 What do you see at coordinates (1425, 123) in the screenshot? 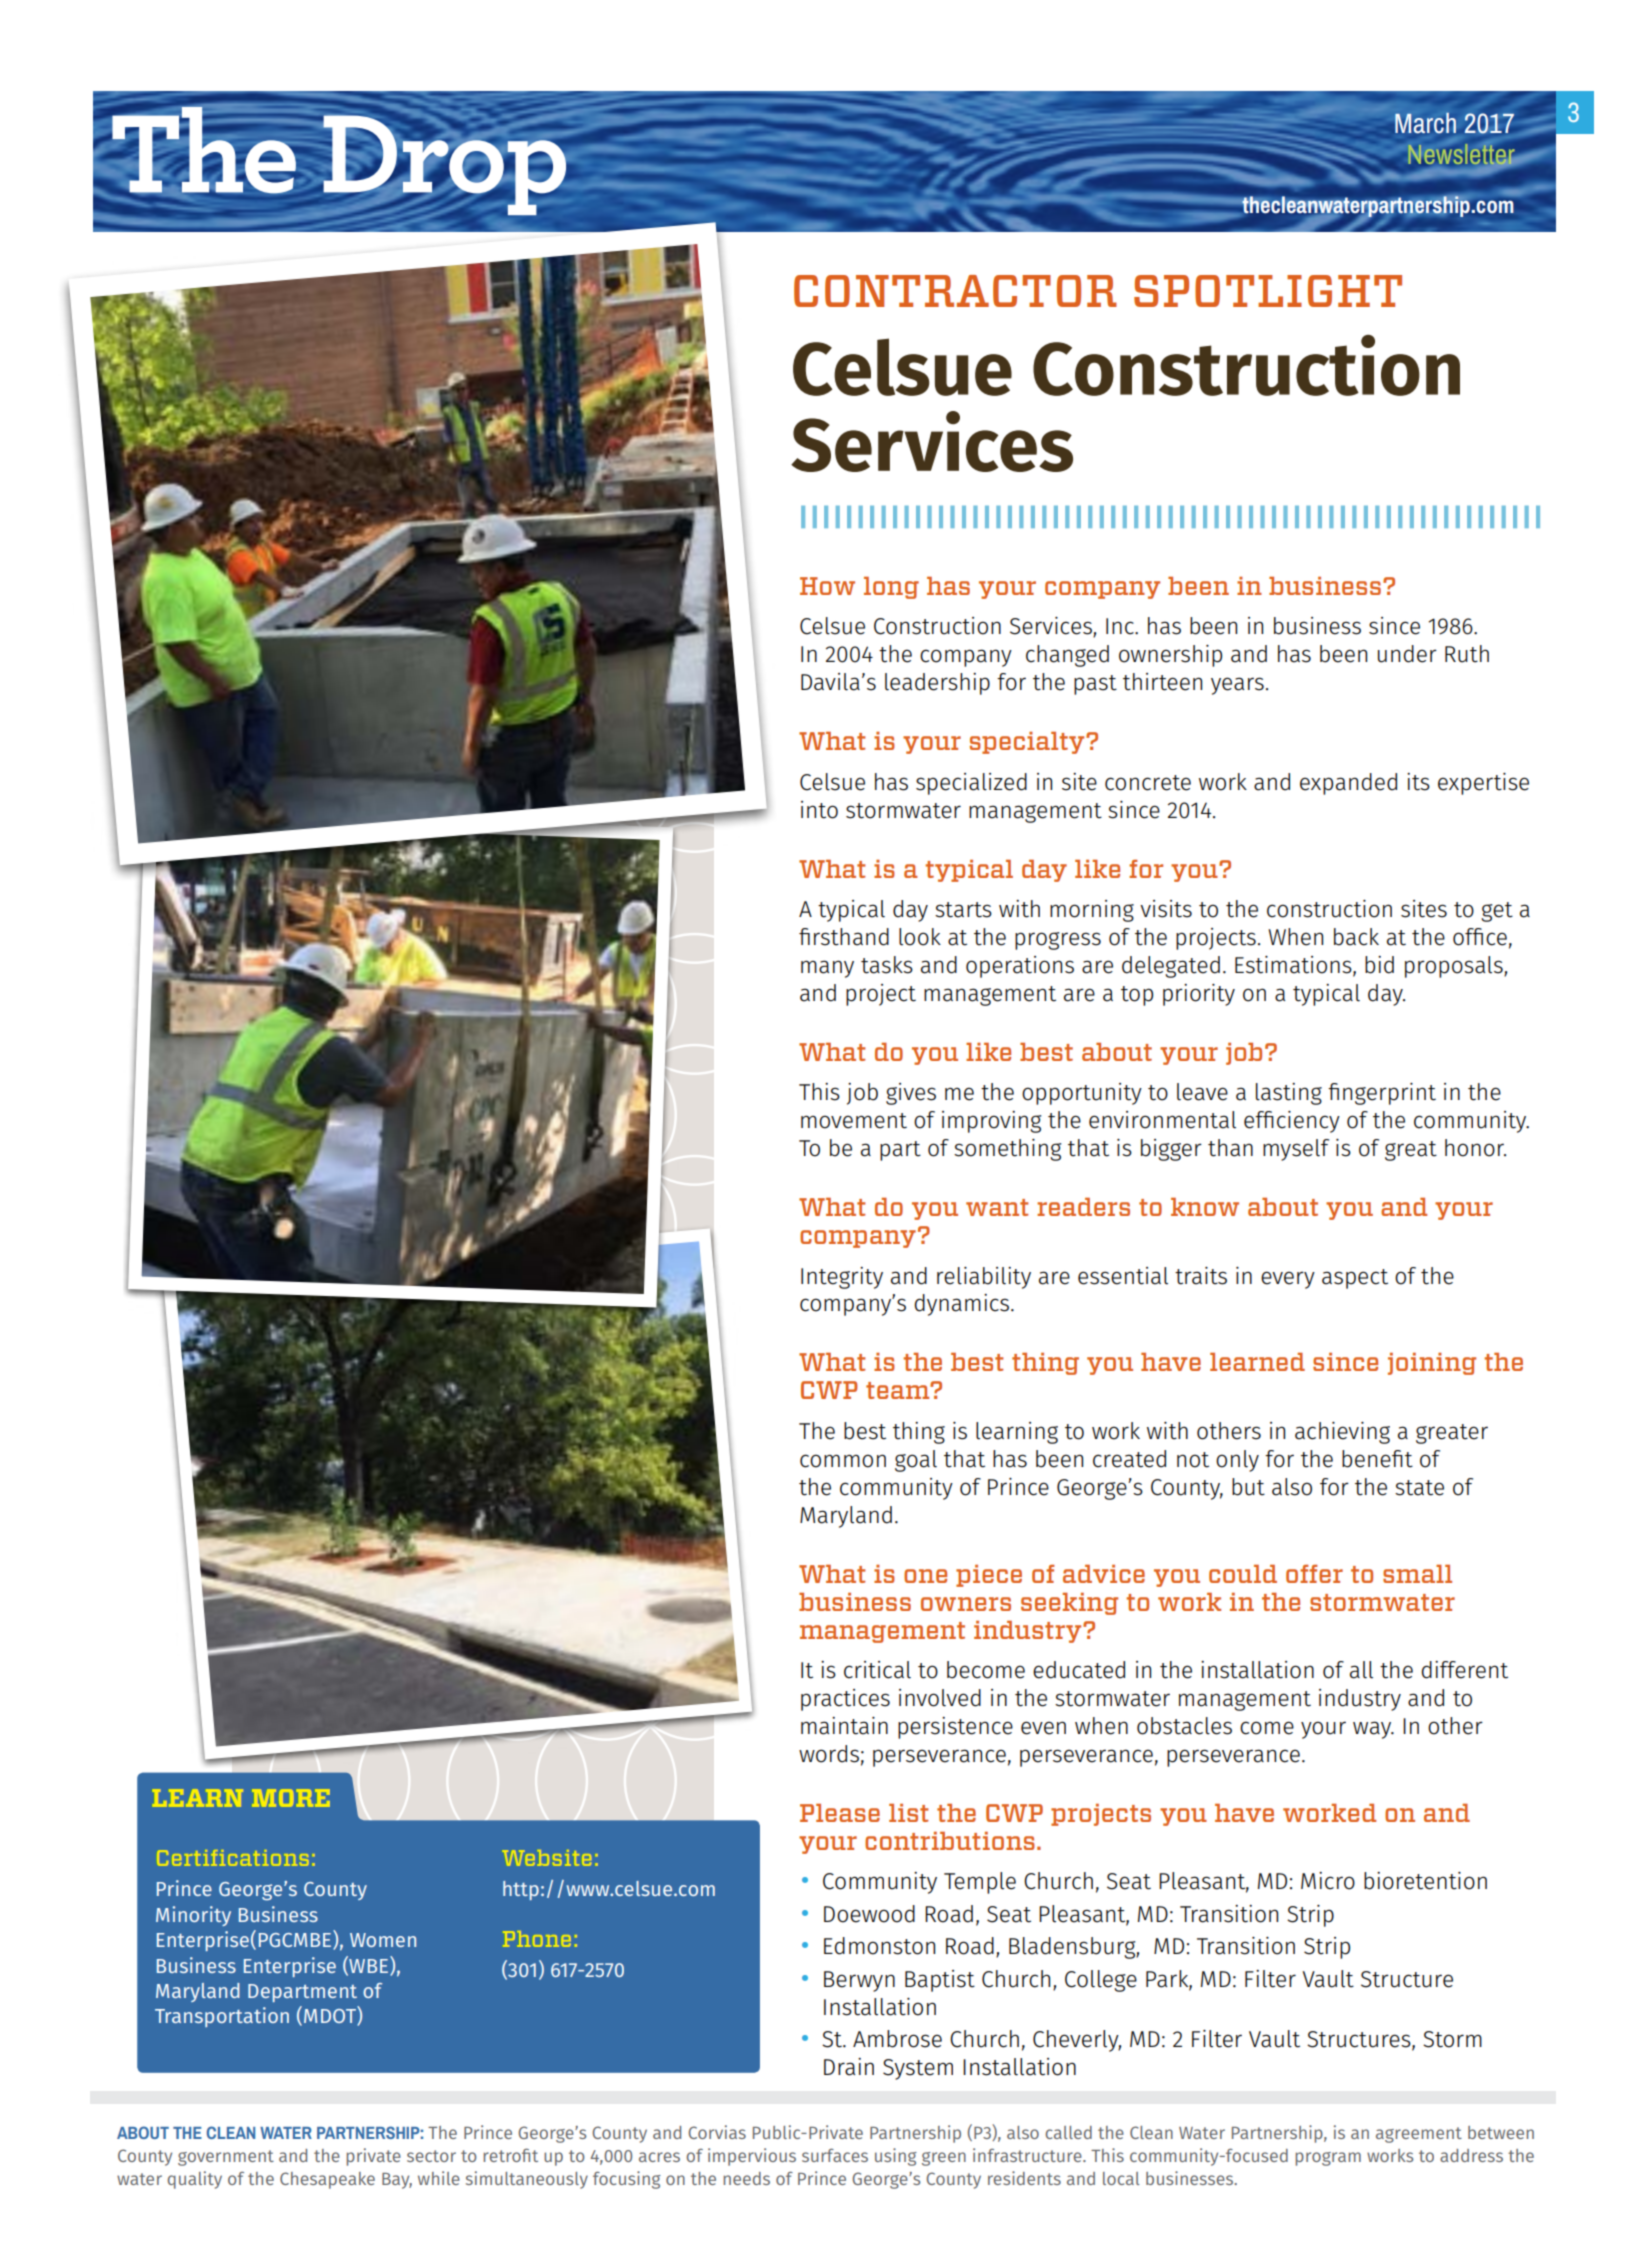
I see `March` at bounding box center [1425, 123].
